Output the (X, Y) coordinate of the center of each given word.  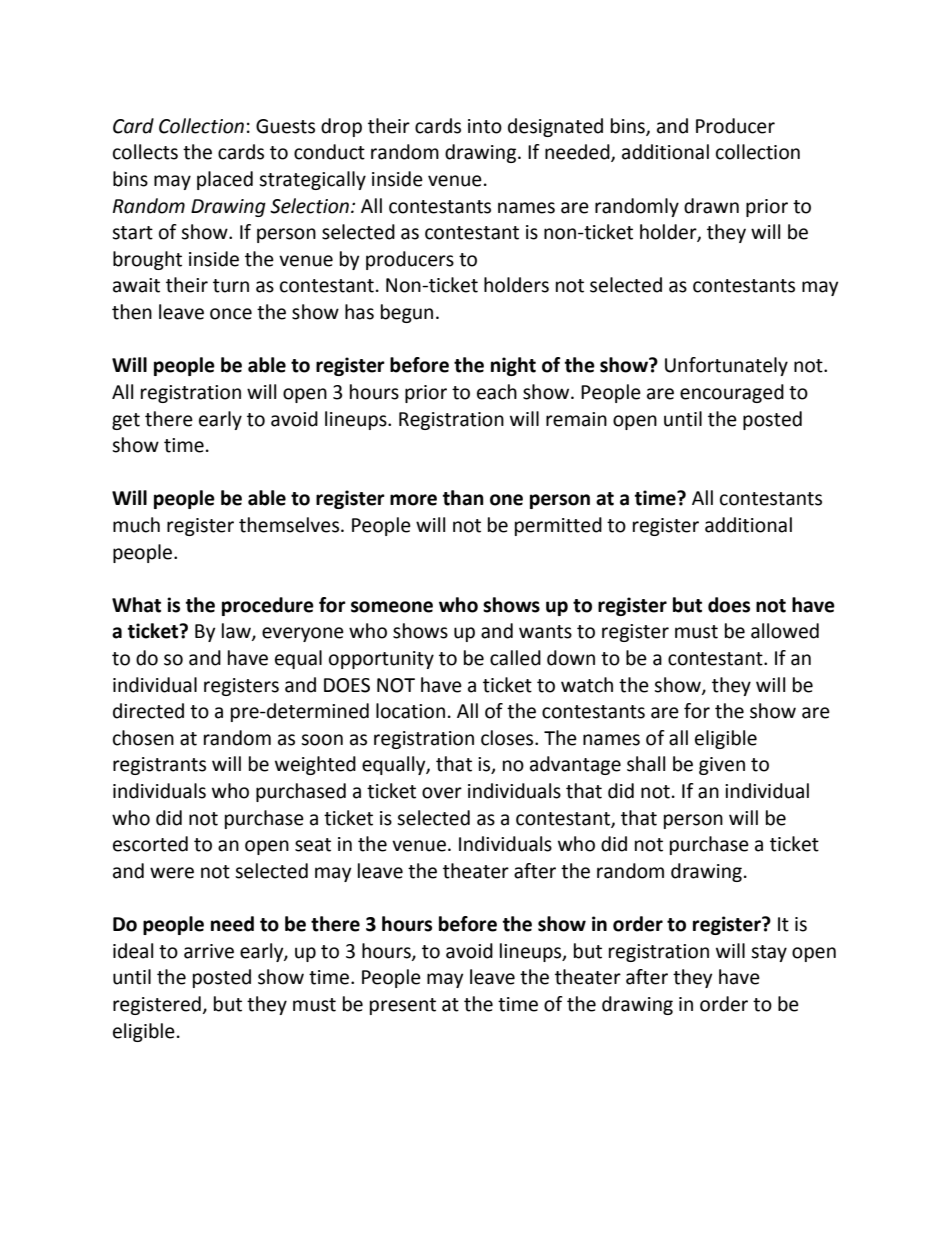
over (442, 793)
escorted (150, 844)
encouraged (732, 393)
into (485, 126)
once (231, 314)
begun (407, 313)
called (515, 658)
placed (225, 180)
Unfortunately (726, 366)
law (237, 632)
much (136, 525)
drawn (711, 206)
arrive (209, 951)
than (463, 498)
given (722, 766)
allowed (785, 631)
